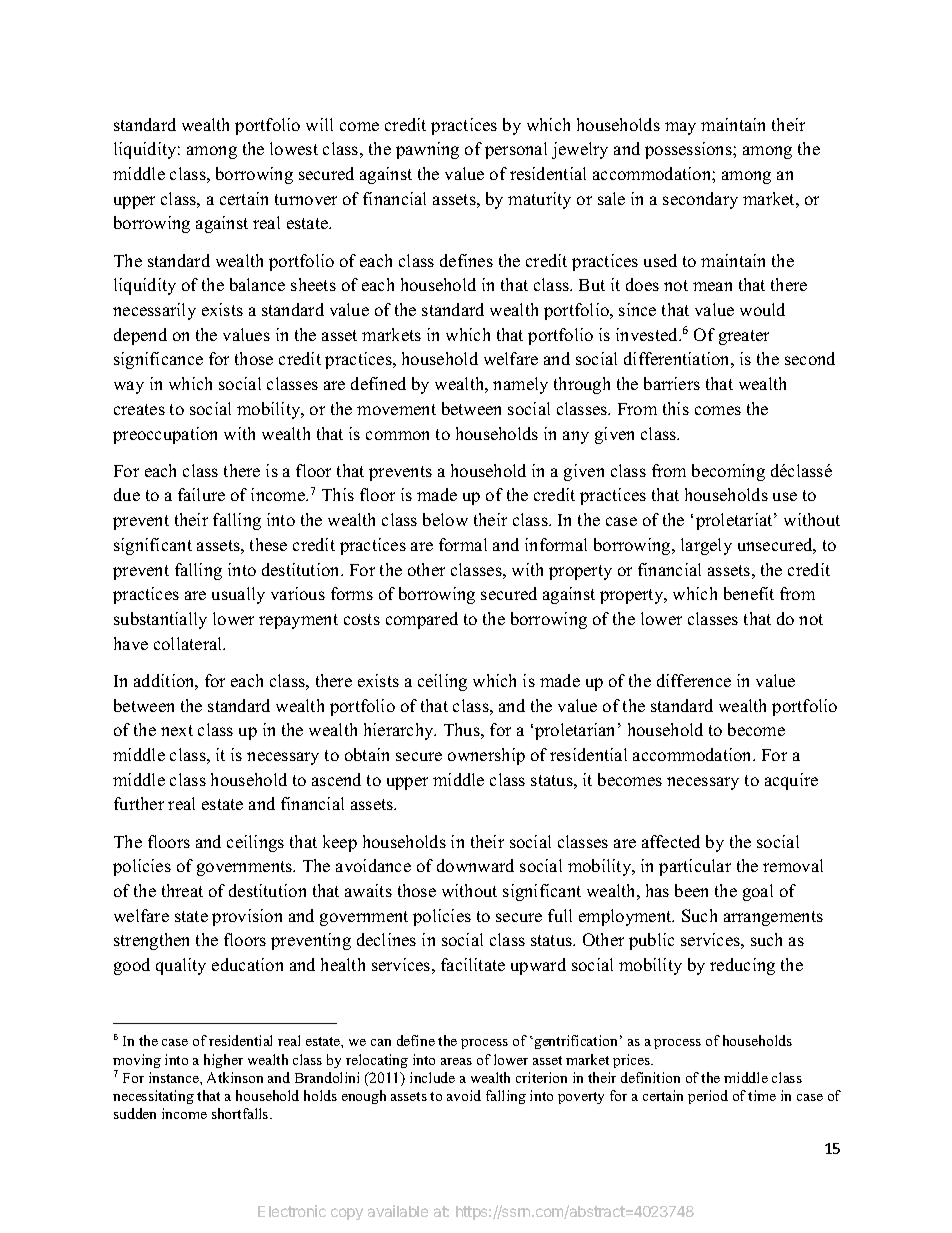  I want to click on compared, so click(422, 620).
